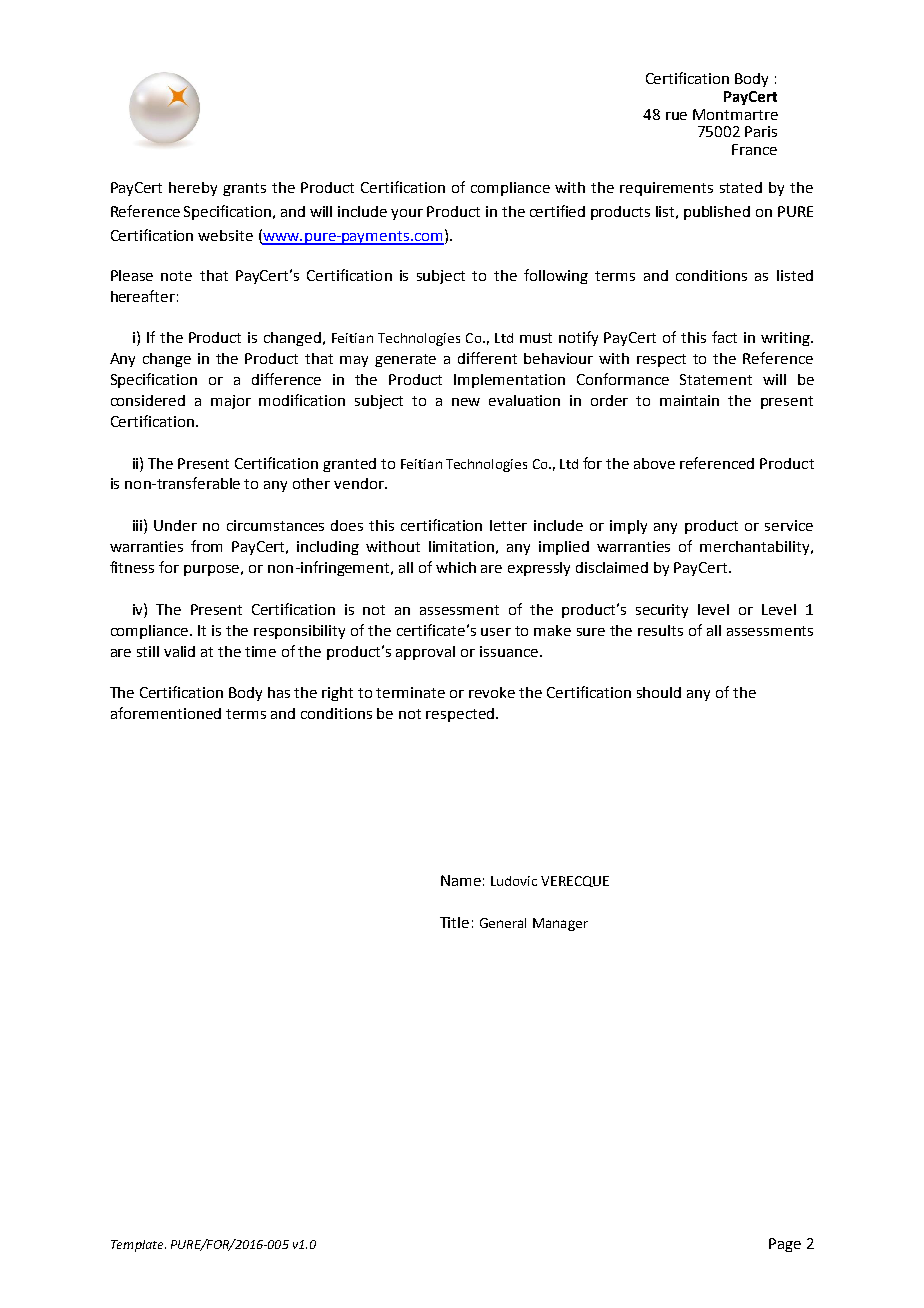 This screenshot has width=924, height=1308. I want to click on France, so click(754, 149).
